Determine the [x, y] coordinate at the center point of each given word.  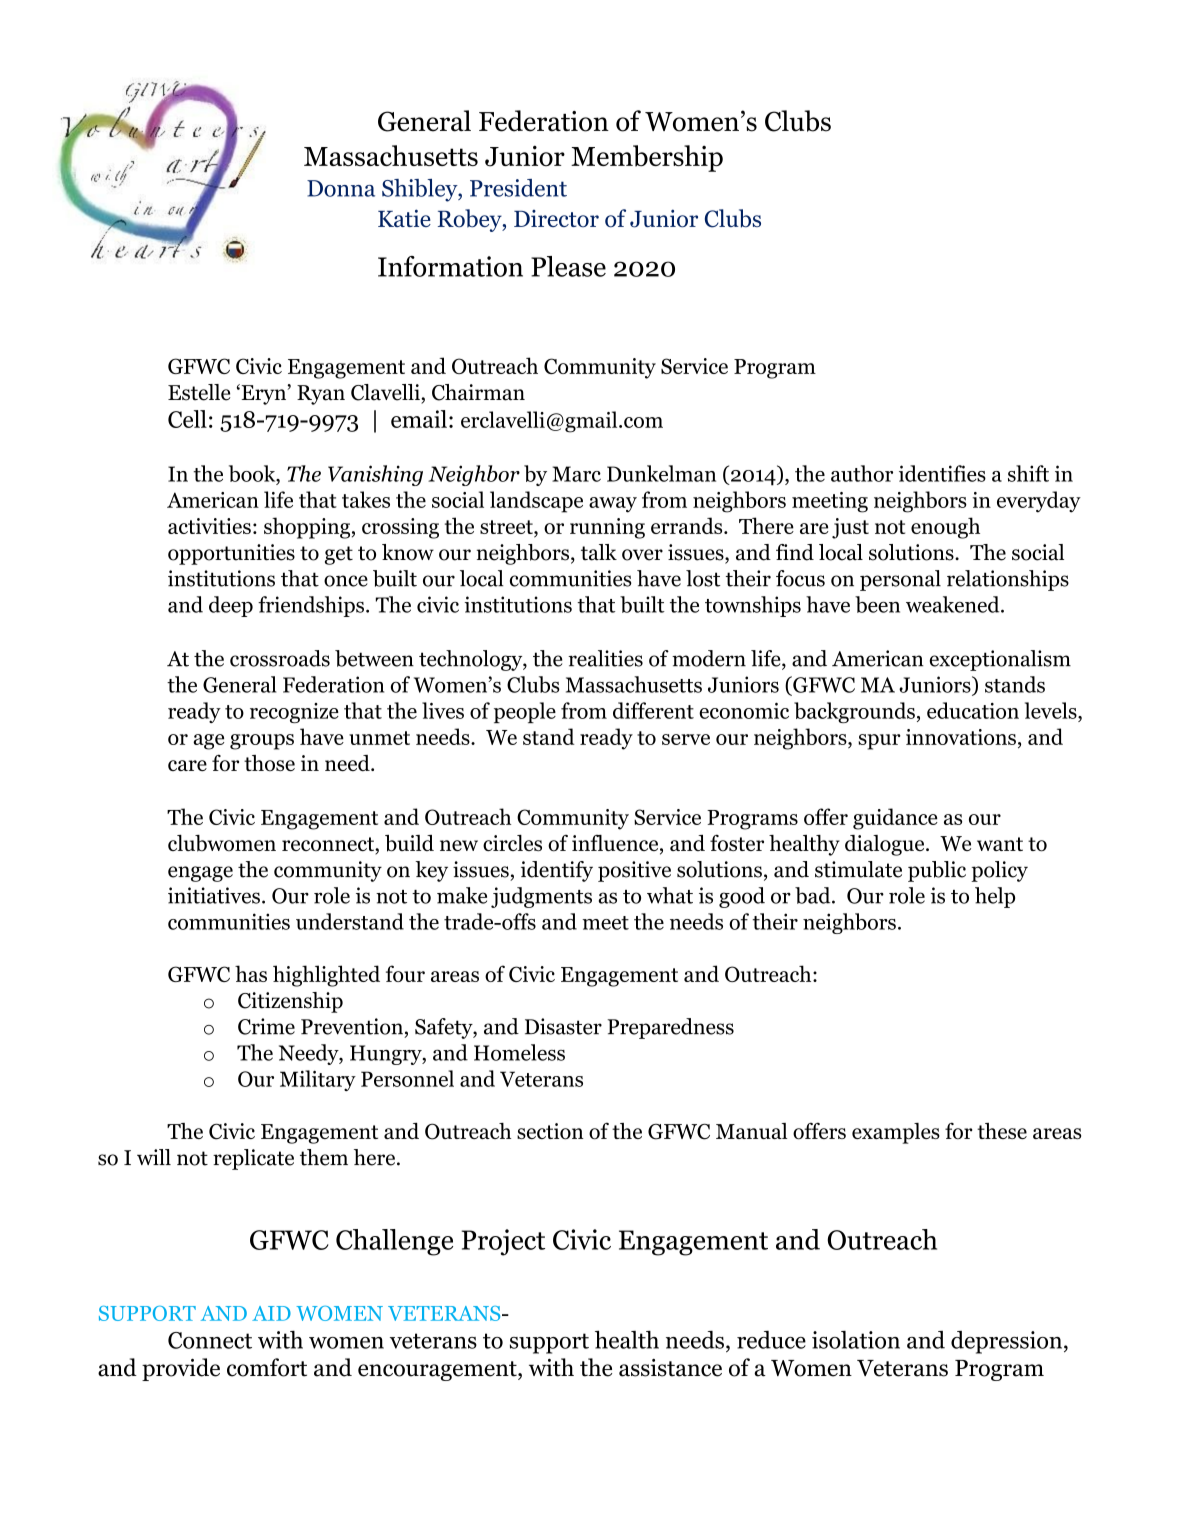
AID [271, 1313]
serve [686, 739]
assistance [670, 1368]
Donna [341, 188]
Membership [647, 158]
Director [556, 218]
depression [1008, 1342]
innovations [961, 737]
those [269, 763]
